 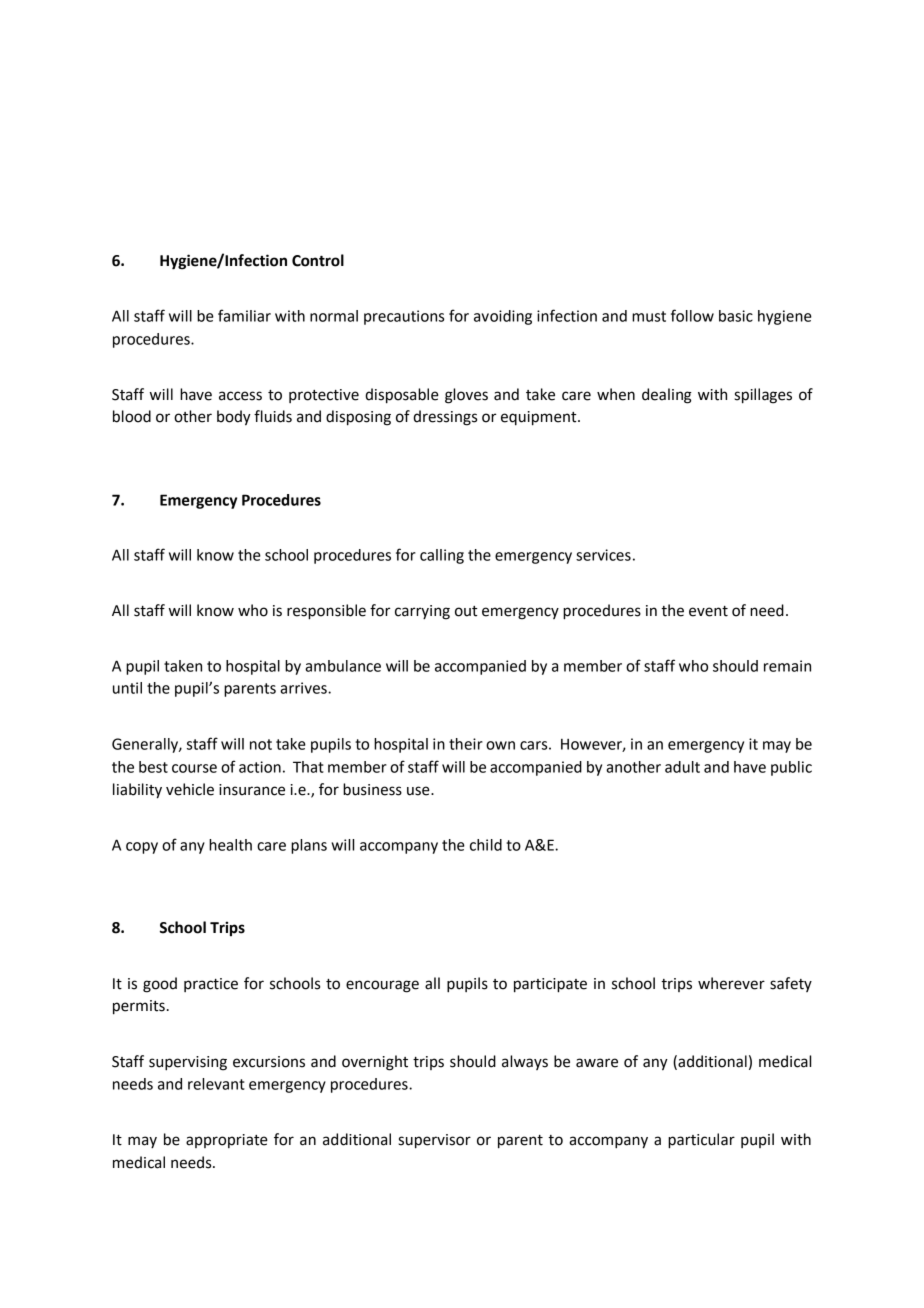 I want to click on until, so click(x=127, y=688).
